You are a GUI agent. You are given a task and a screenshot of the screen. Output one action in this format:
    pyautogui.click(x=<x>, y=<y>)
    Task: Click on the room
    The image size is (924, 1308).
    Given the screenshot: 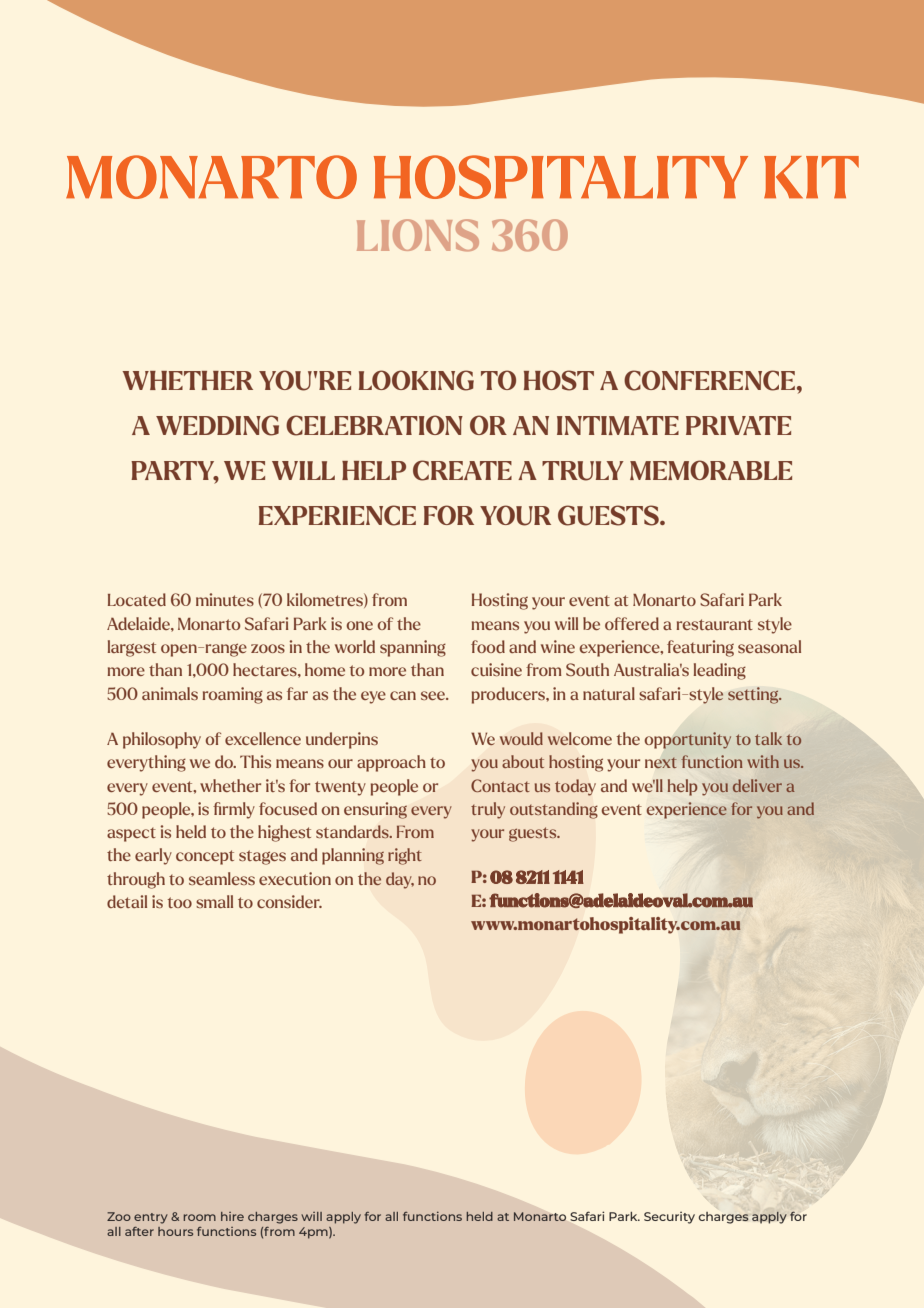 What is the action you would take?
    pyautogui.click(x=199, y=1217)
